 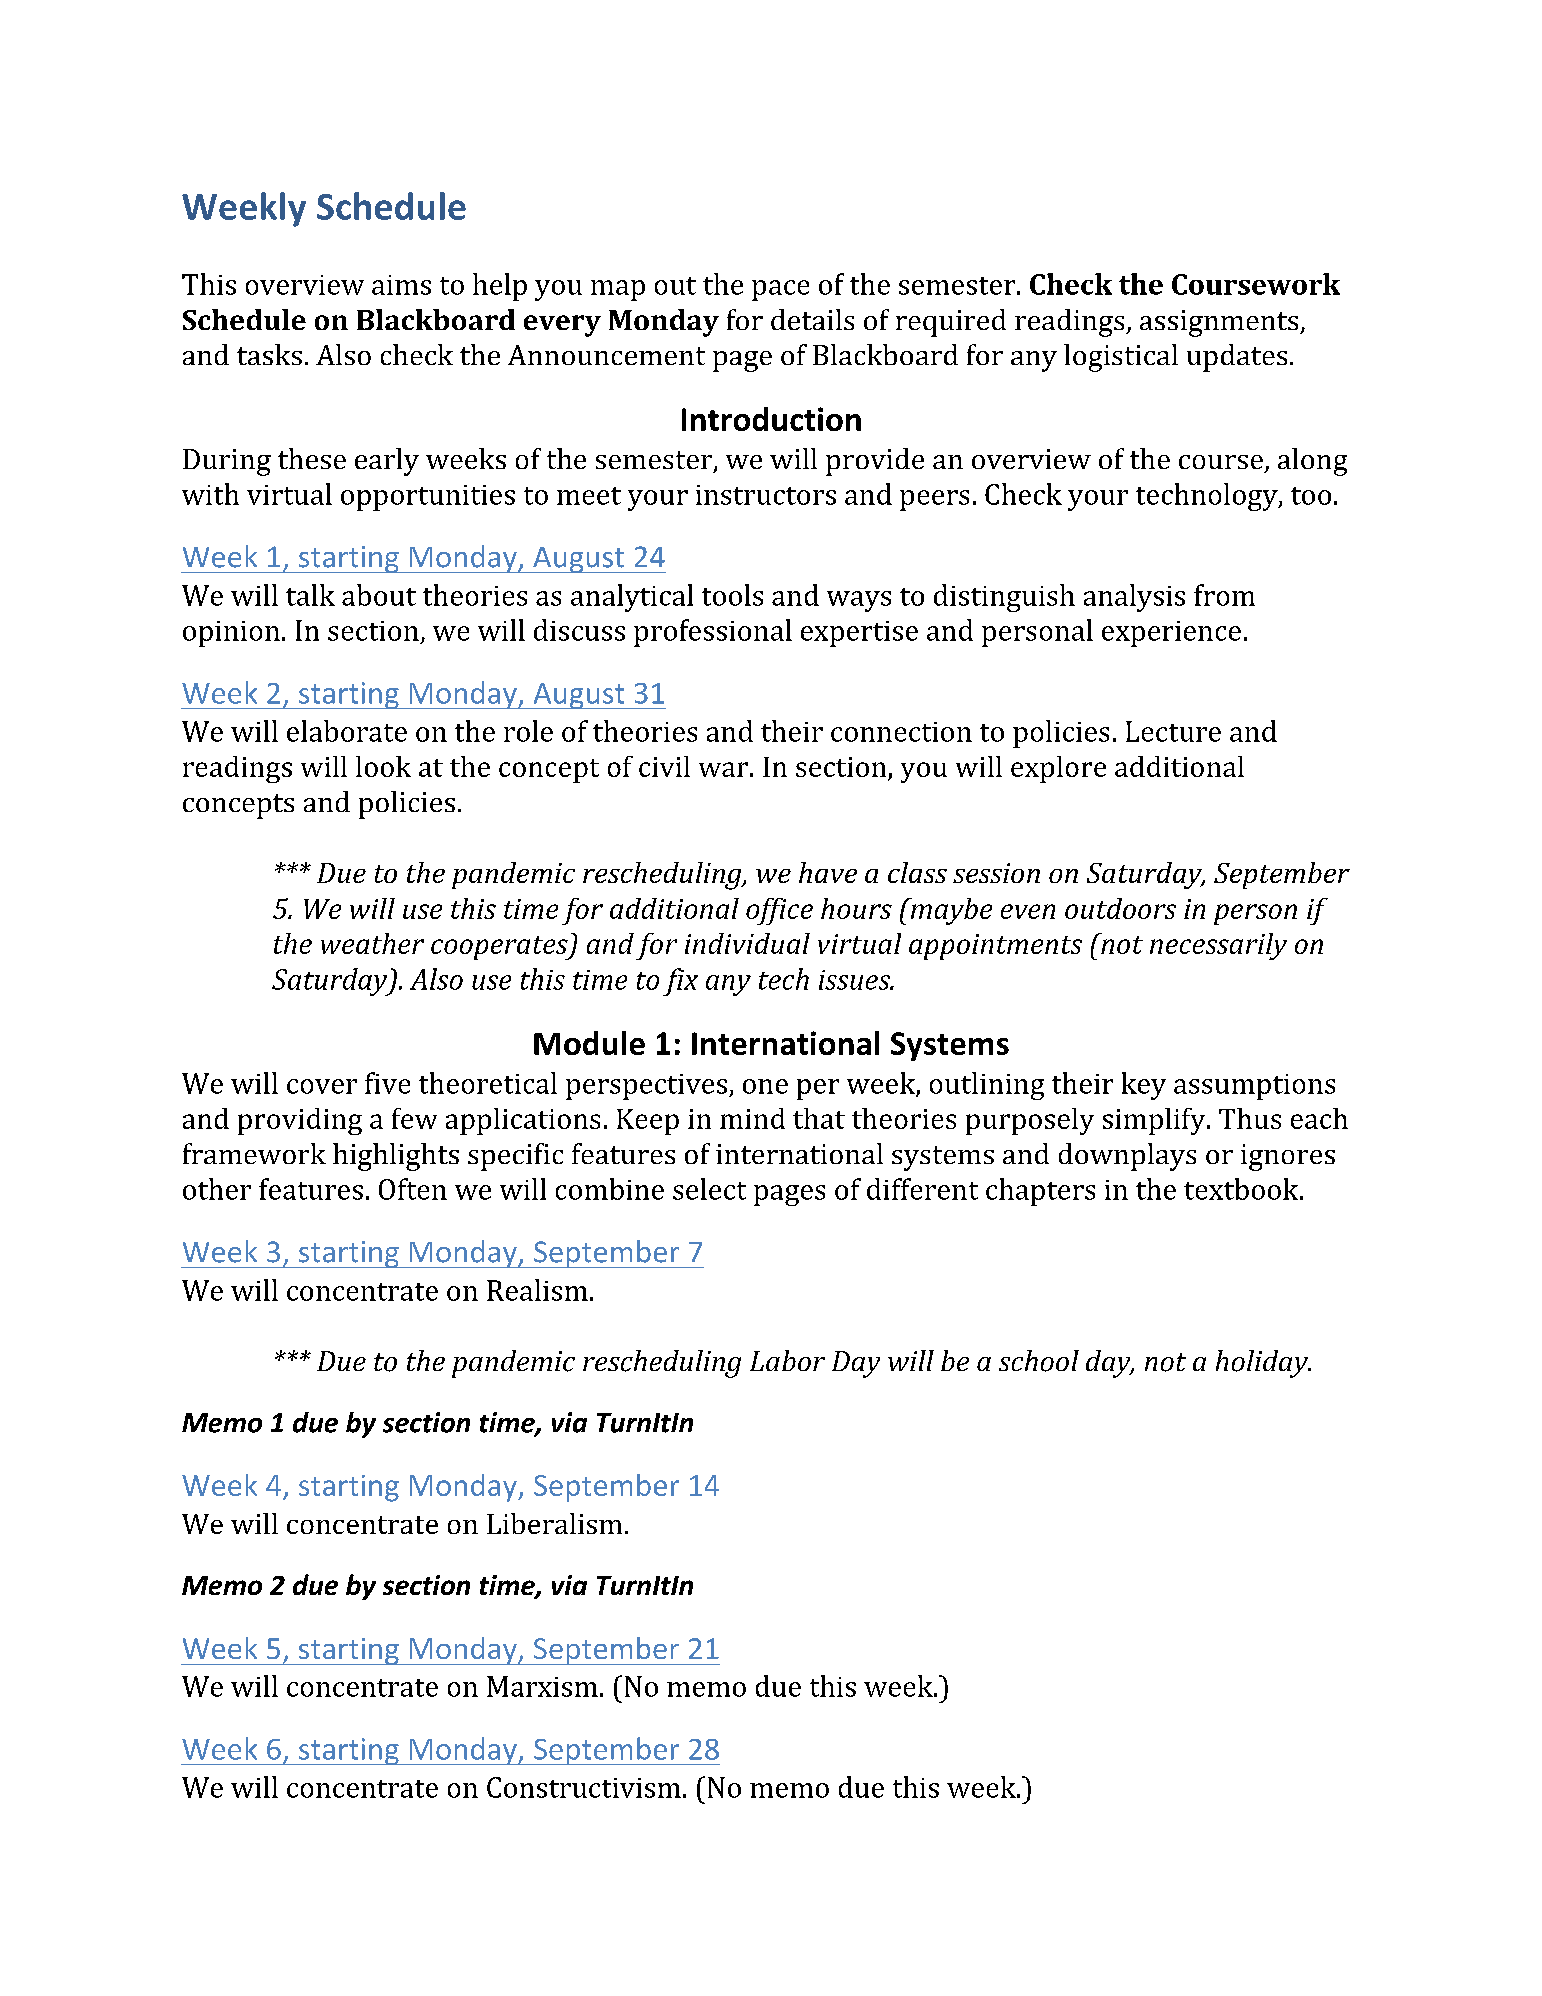 What do you see at coordinates (584, 1787) in the document?
I see `Constructivism` at bounding box center [584, 1787].
